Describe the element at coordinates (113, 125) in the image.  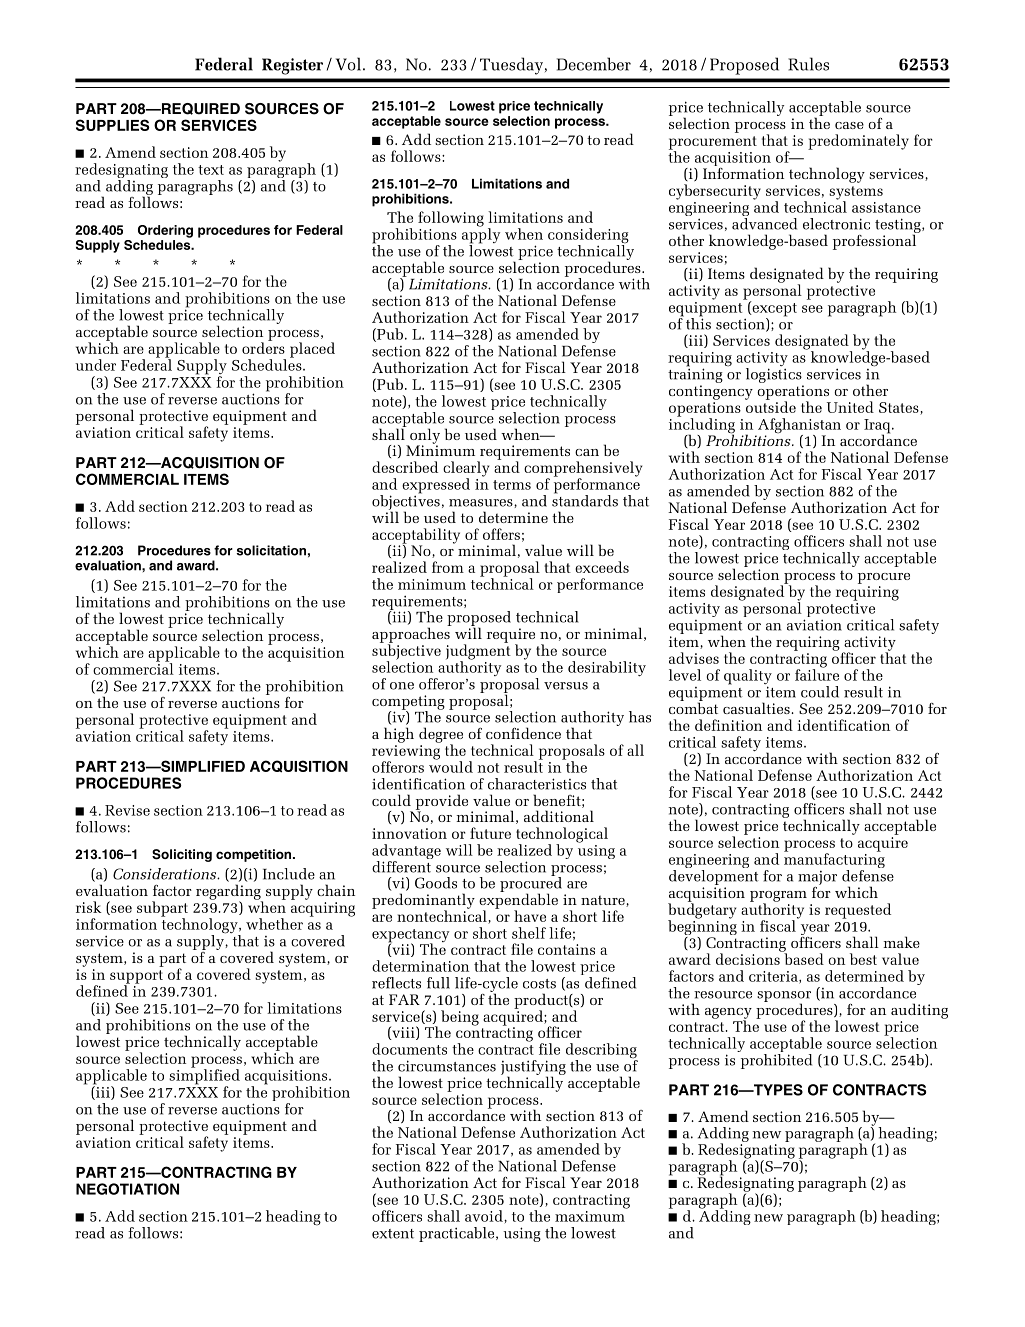
I see `SUPPLIES` at that location.
